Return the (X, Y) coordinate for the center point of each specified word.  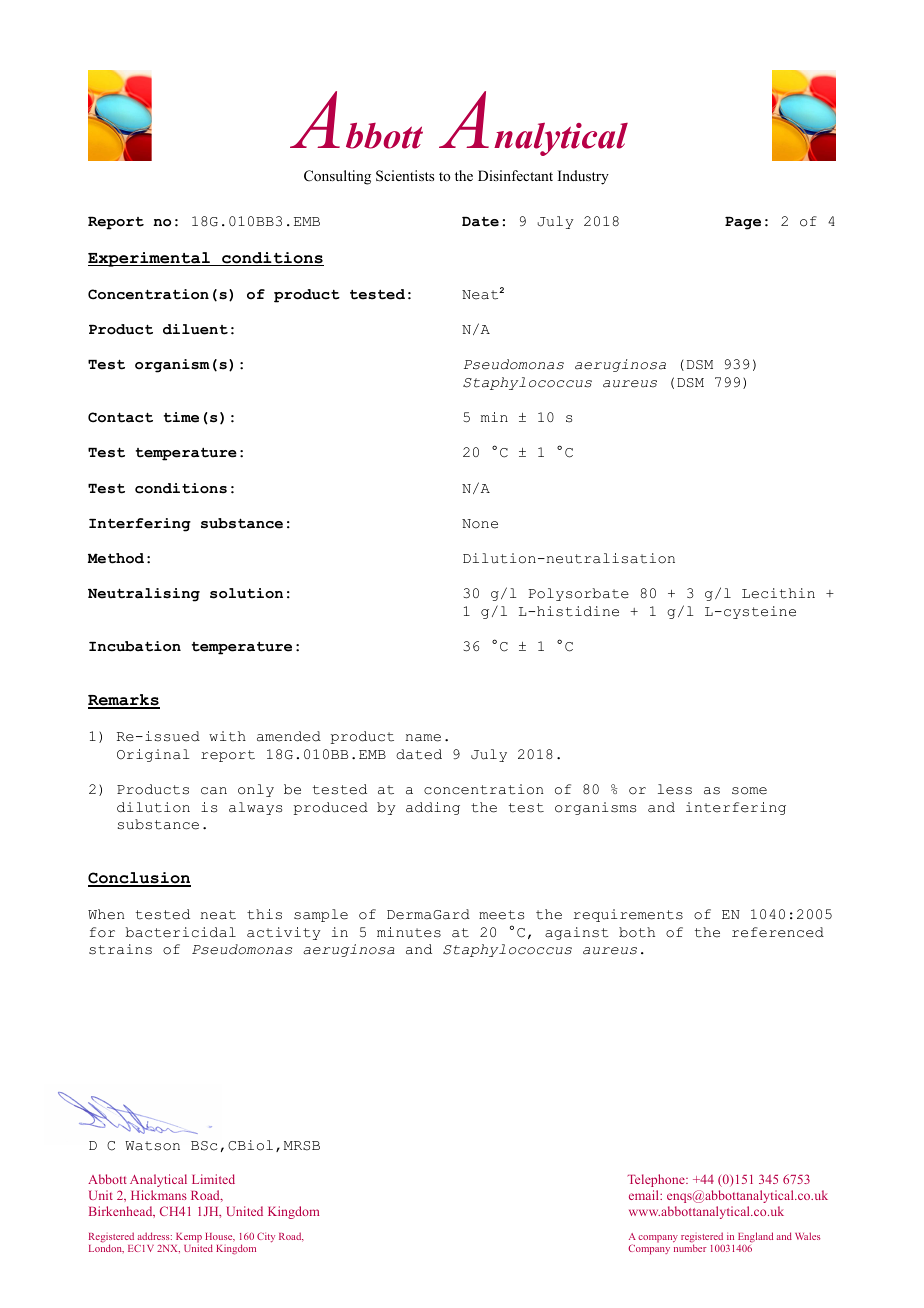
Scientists (405, 176)
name (423, 738)
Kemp (189, 1239)
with (227, 736)
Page (743, 223)
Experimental (150, 259)
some (749, 791)
